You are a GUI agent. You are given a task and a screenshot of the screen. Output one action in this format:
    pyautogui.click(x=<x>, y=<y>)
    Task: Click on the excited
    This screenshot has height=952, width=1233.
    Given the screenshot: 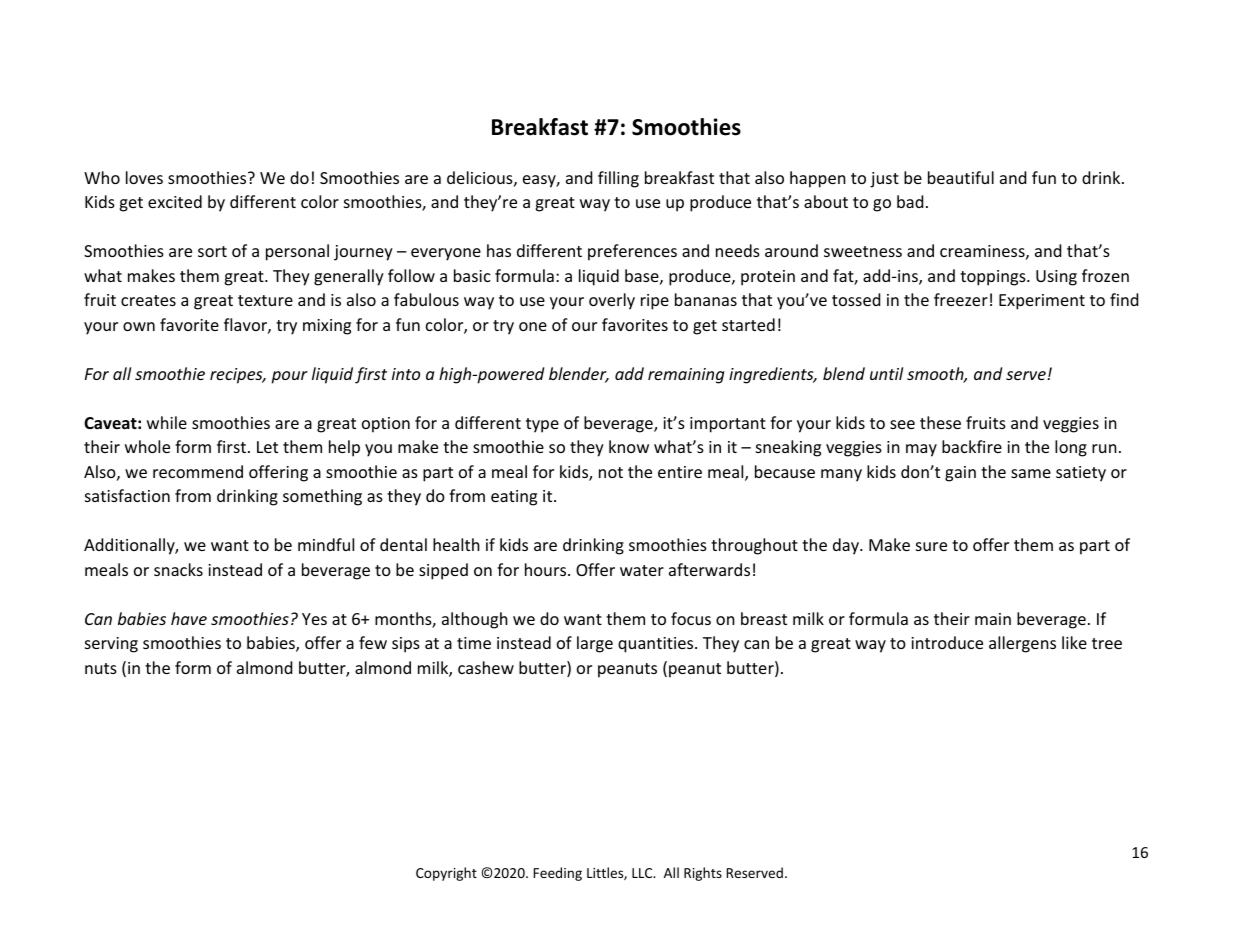 What is the action you would take?
    pyautogui.click(x=175, y=201)
